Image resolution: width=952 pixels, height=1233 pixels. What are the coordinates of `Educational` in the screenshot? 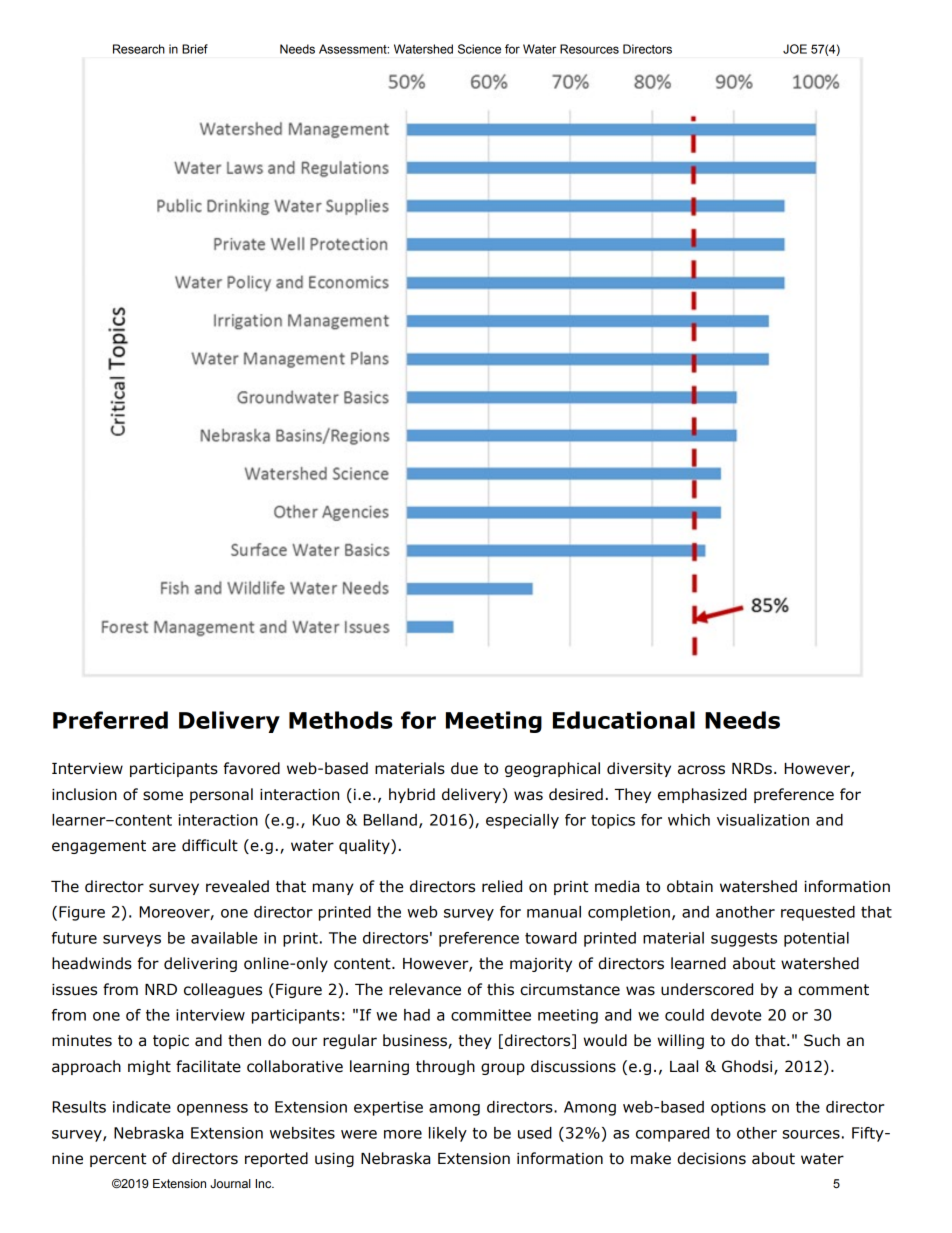 It's located at (624, 720).
